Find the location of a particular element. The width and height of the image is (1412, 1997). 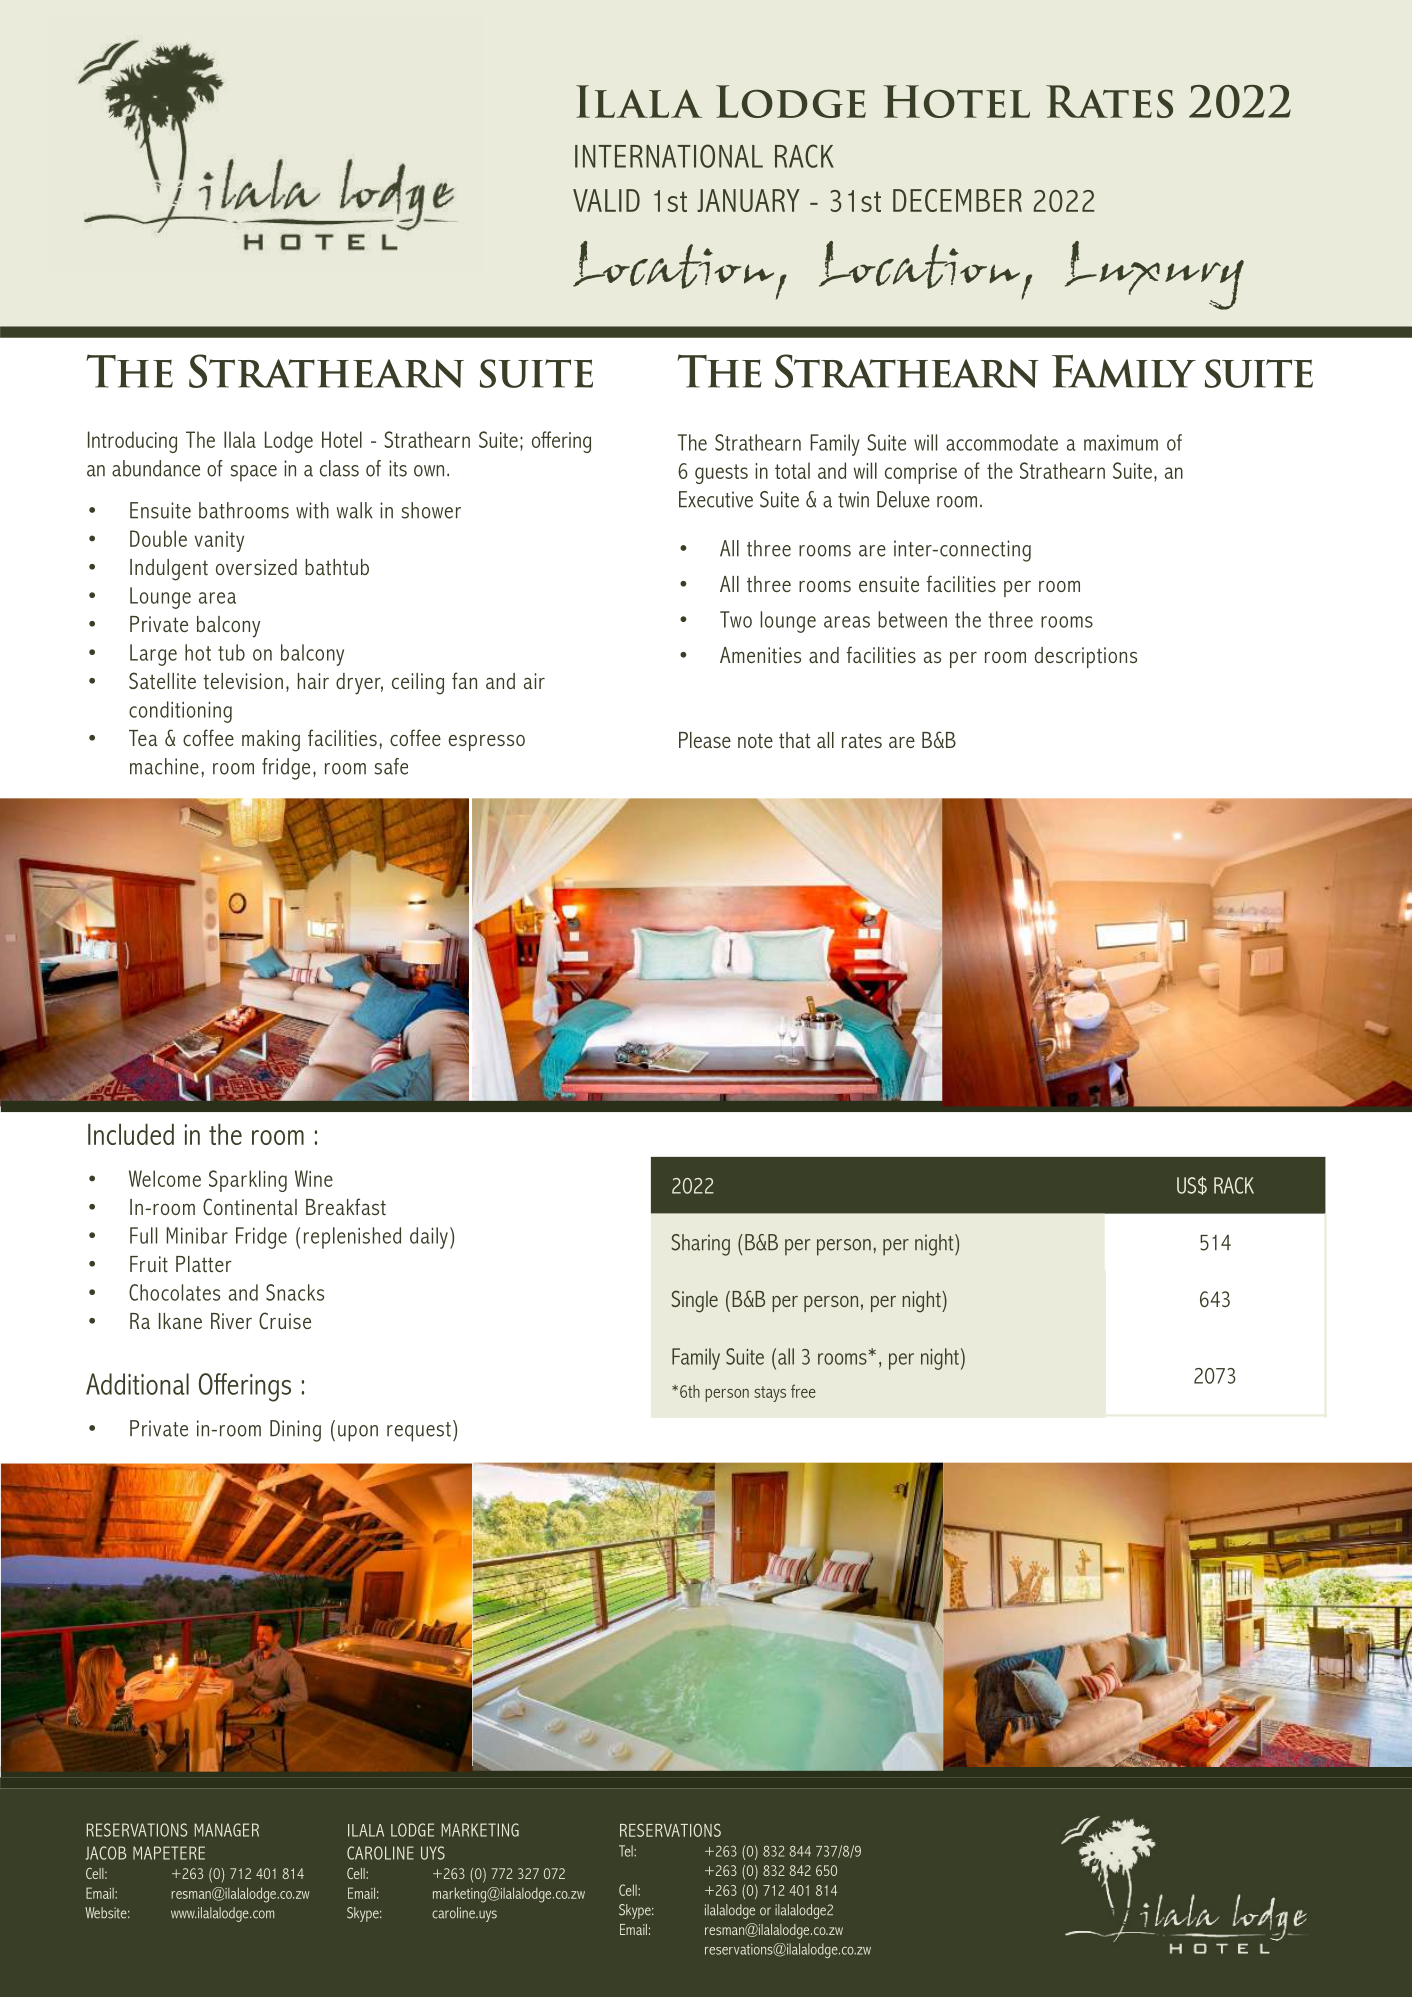

Executive is located at coordinates (716, 499).
